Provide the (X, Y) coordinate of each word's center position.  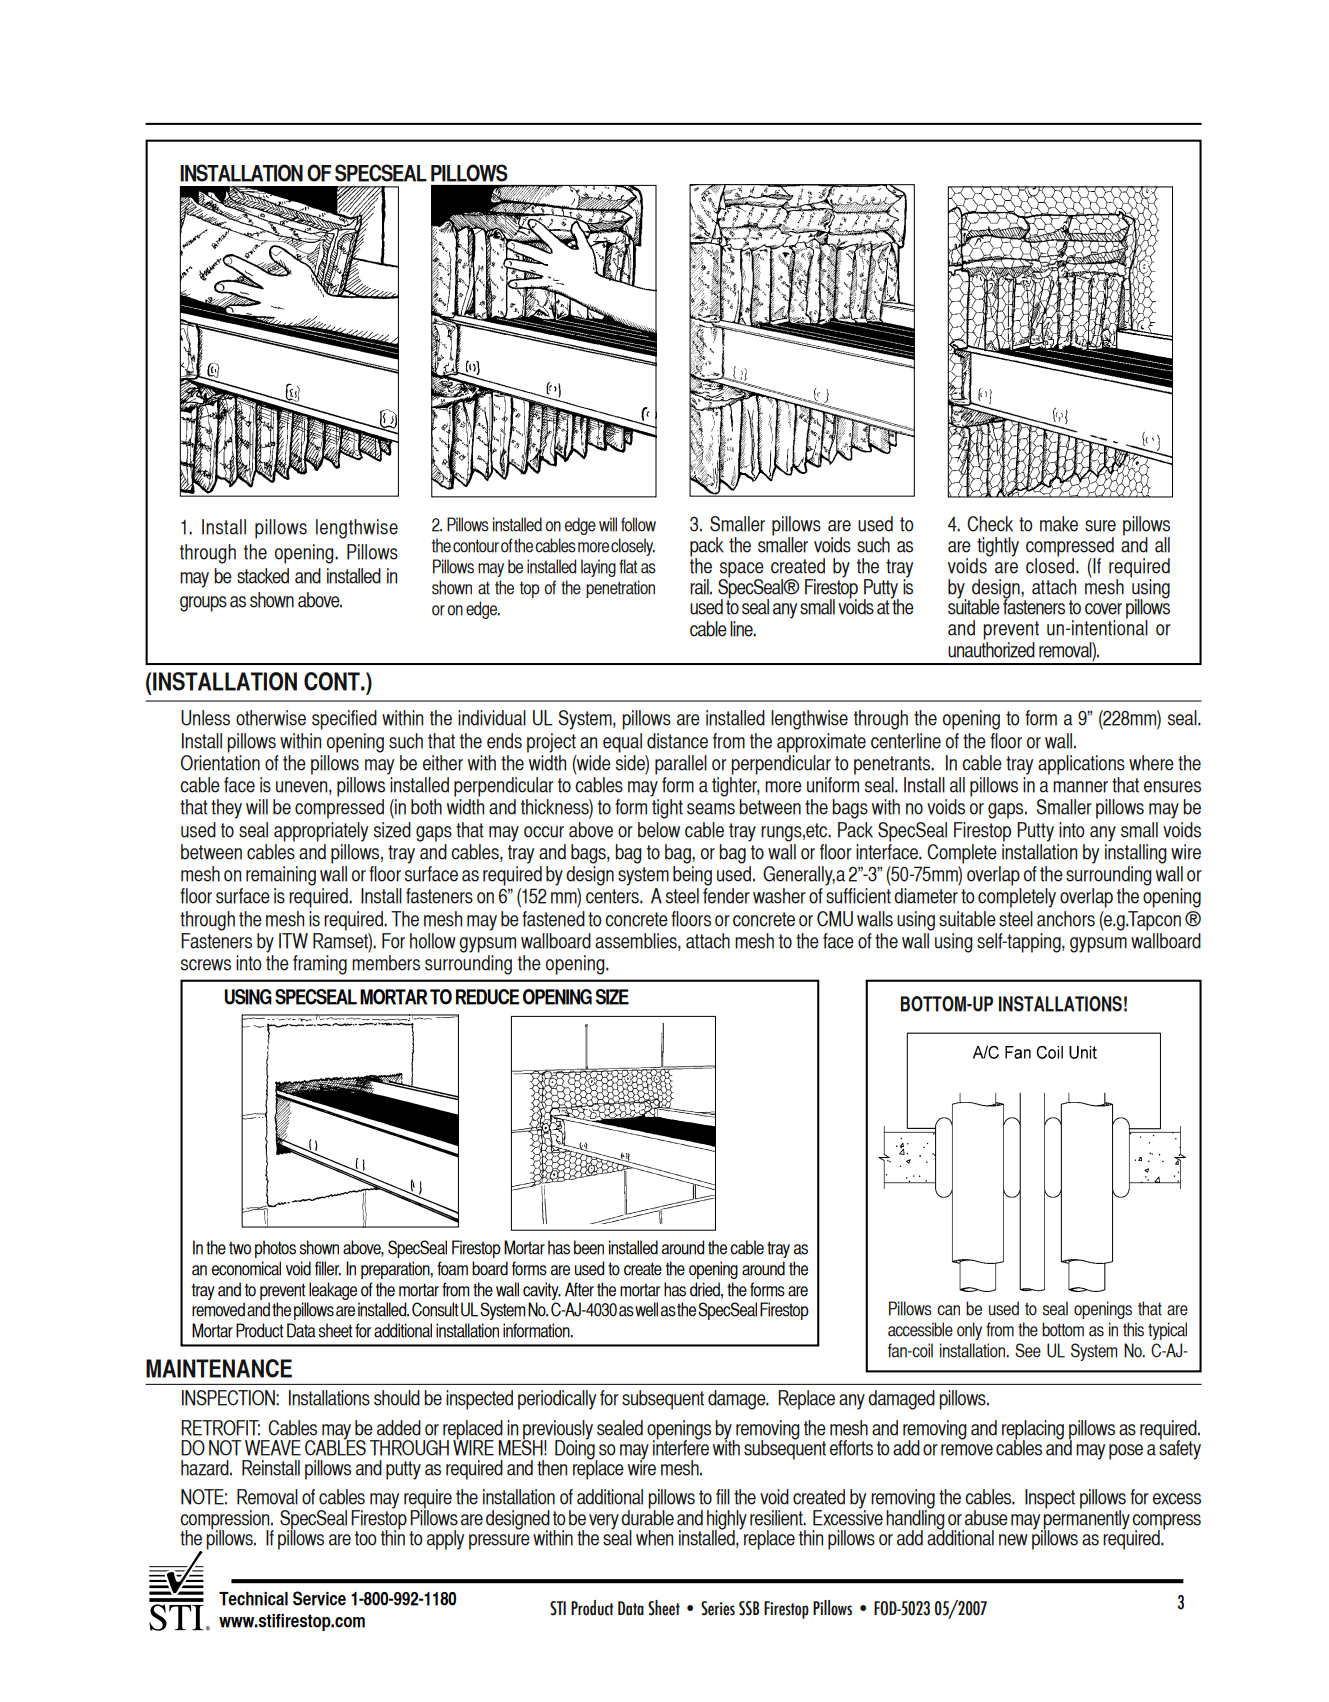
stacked (263, 576)
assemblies (637, 942)
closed (1051, 564)
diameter (926, 896)
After (579, 1289)
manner (1080, 787)
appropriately (321, 832)
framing (320, 965)
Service (319, 1598)
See (1028, 1350)
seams (711, 809)
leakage (333, 1291)
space (742, 571)
